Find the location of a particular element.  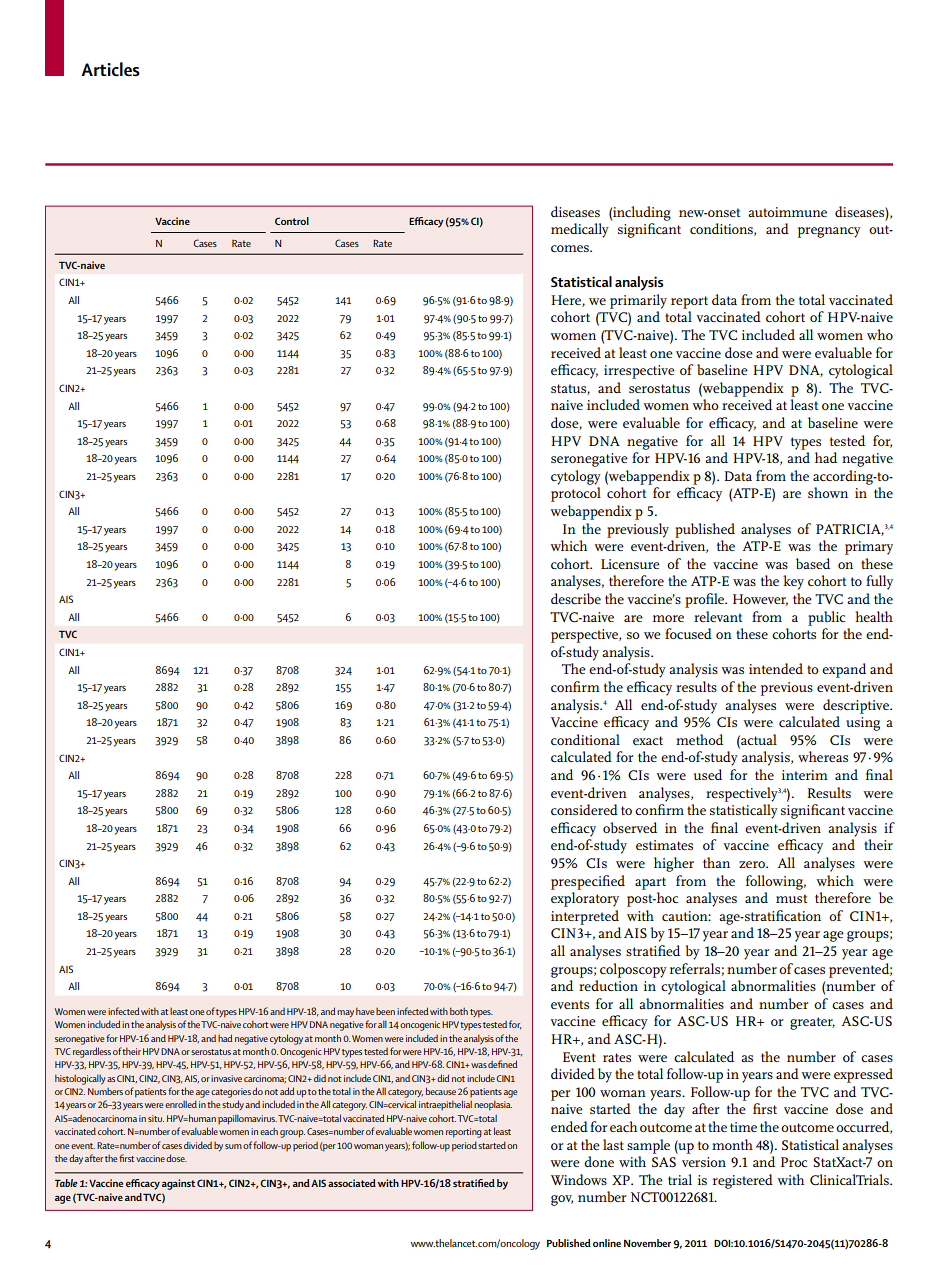

may is located at coordinates (345, 1013).
